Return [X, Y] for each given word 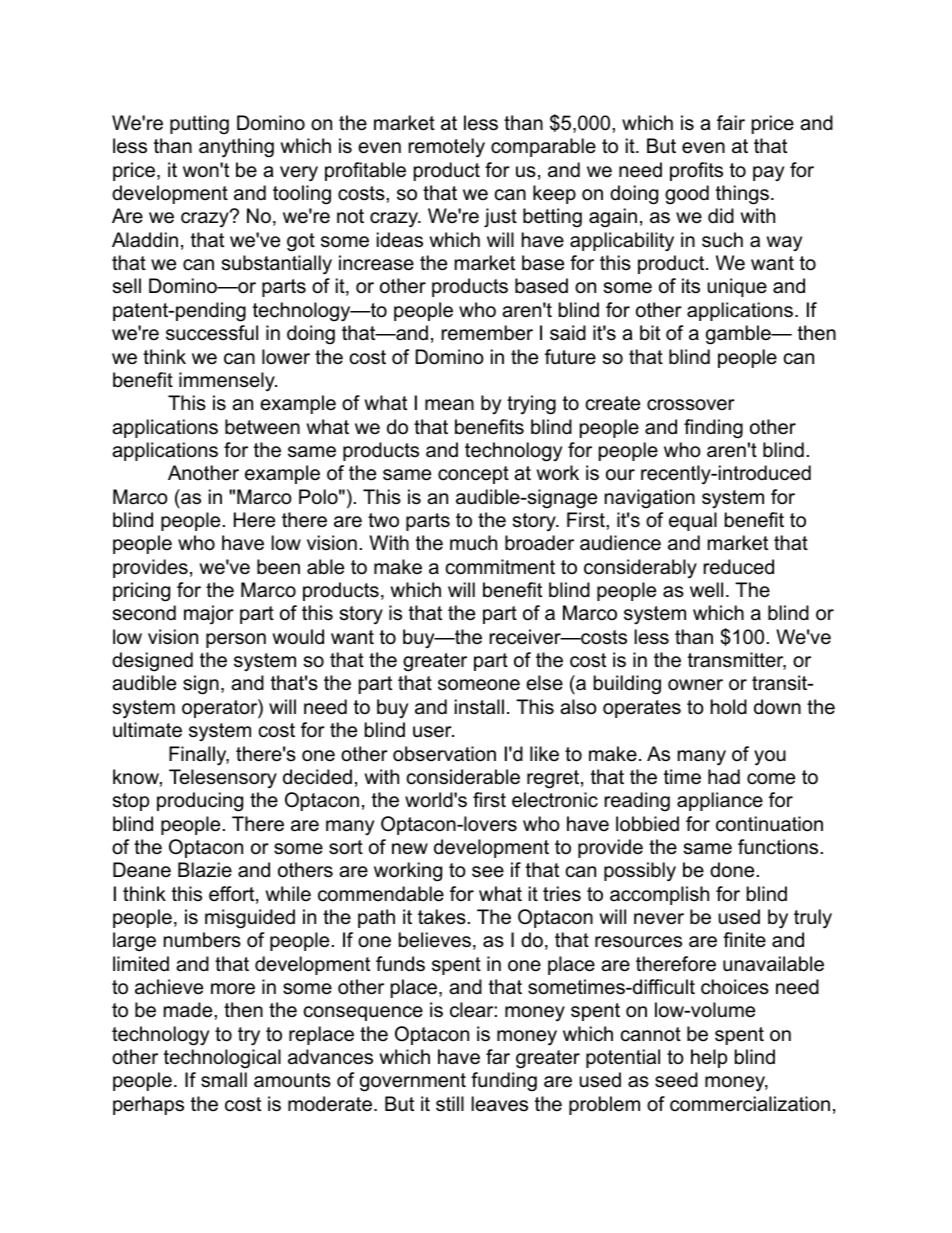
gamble [739, 335]
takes [442, 917]
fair [731, 123]
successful [212, 333]
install [479, 707]
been [278, 567]
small [224, 1080]
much [473, 543]
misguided [250, 919]
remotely [447, 148]
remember [487, 333]
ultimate [147, 730]
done [732, 870]
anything [236, 148]
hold [729, 707]
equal [693, 521]
